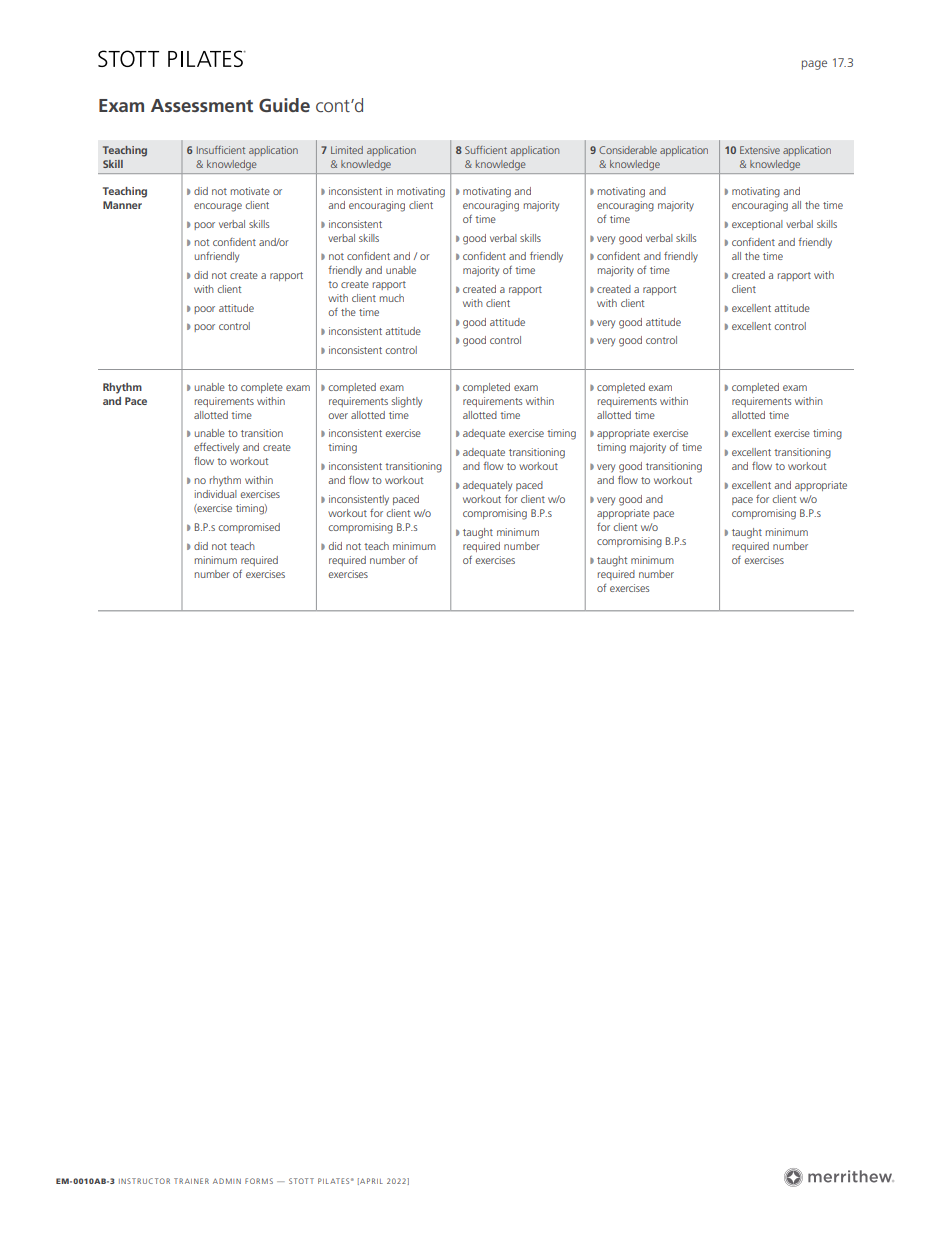 Image resolution: width=952 pixels, height=1233 pixels. What do you see at coordinates (392, 298) in the image?
I see `much` at bounding box center [392, 298].
